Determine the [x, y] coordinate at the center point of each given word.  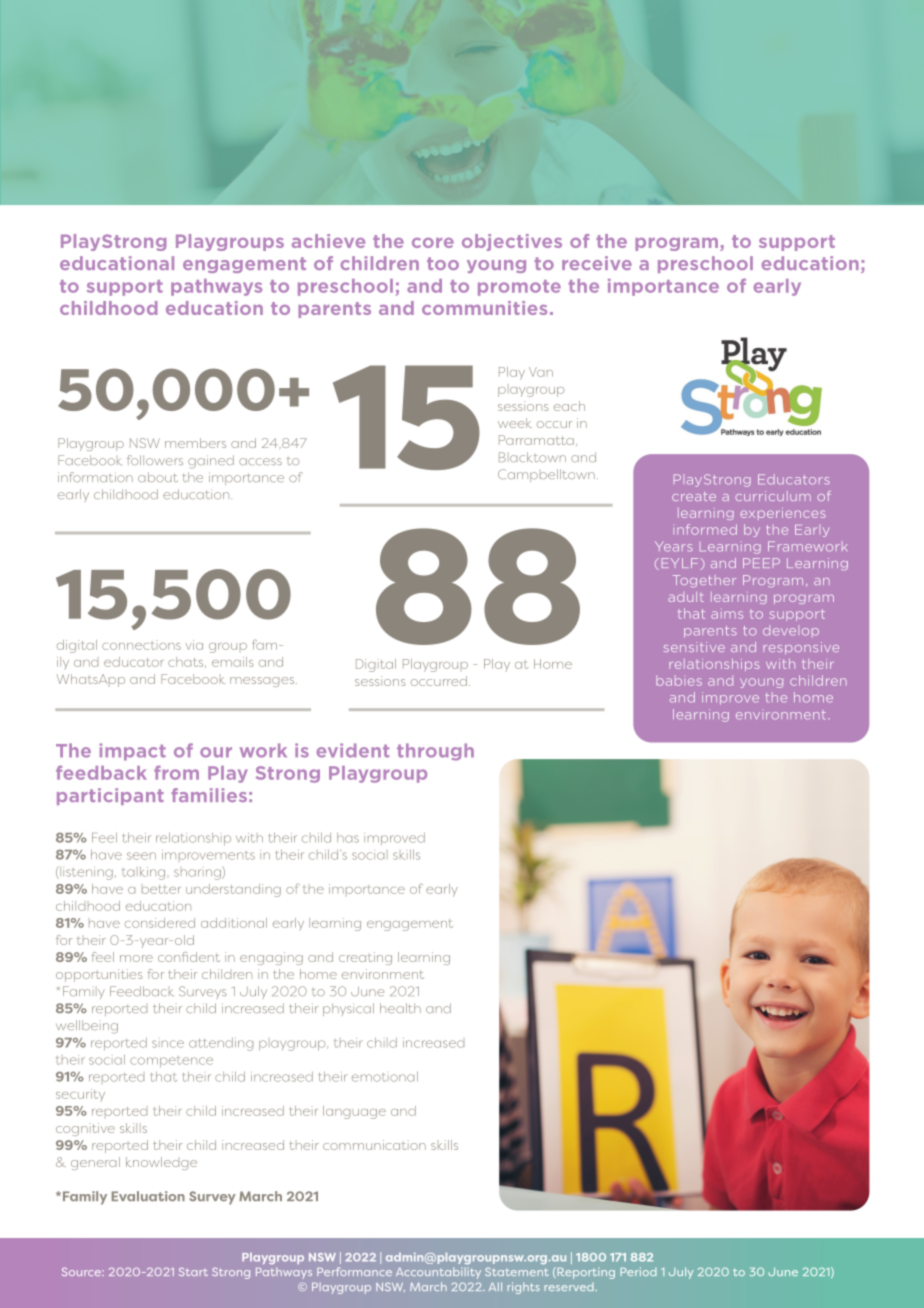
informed [707, 529]
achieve [328, 241]
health [400, 1008]
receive [597, 263]
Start [193, 1272]
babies [679, 681]
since [168, 1044]
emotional [385, 1076]
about [158, 477]
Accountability [438, 1273]
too [443, 263]
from [176, 773]
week [515, 423]
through [435, 752]
